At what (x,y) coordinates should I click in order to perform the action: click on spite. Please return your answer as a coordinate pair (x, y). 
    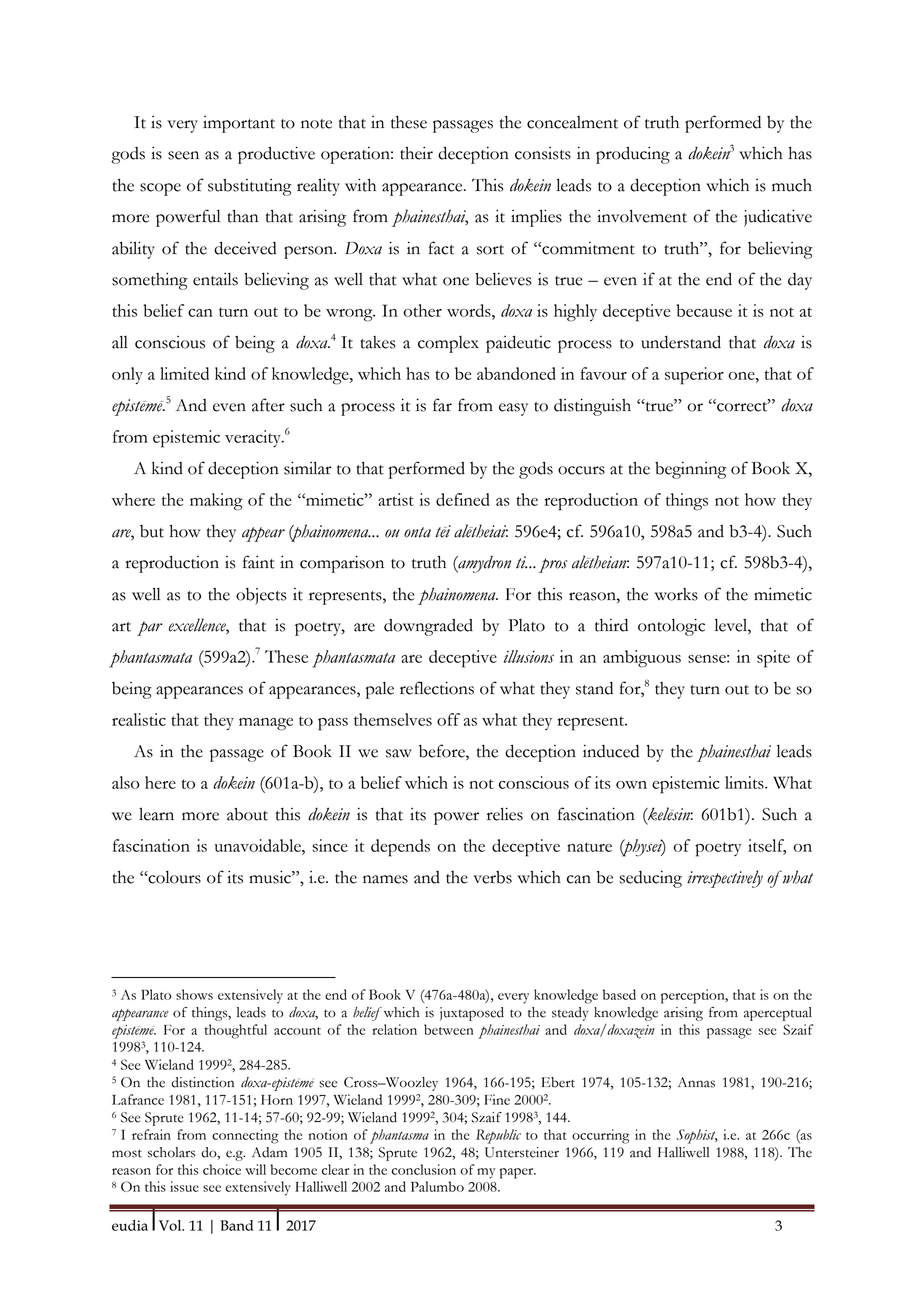
    Looking at the image, I should click on (773, 659).
